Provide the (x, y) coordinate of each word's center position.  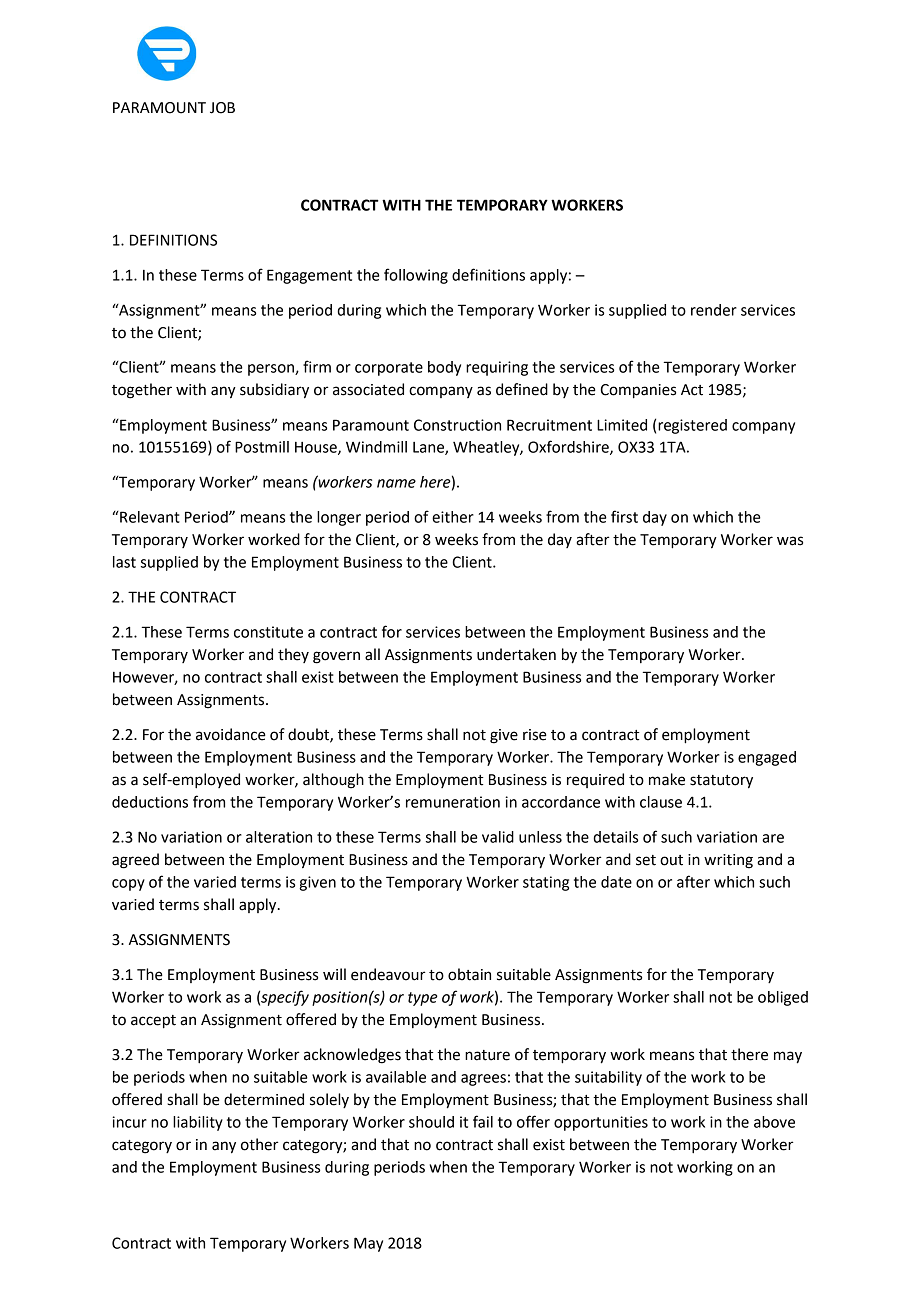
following (416, 276)
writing (728, 861)
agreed (135, 861)
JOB (222, 108)
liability (198, 1123)
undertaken (516, 654)
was (790, 541)
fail (483, 1121)
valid (498, 837)
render (714, 310)
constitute (268, 632)
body (444, 368)
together (142, 391)
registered (692, 426)
